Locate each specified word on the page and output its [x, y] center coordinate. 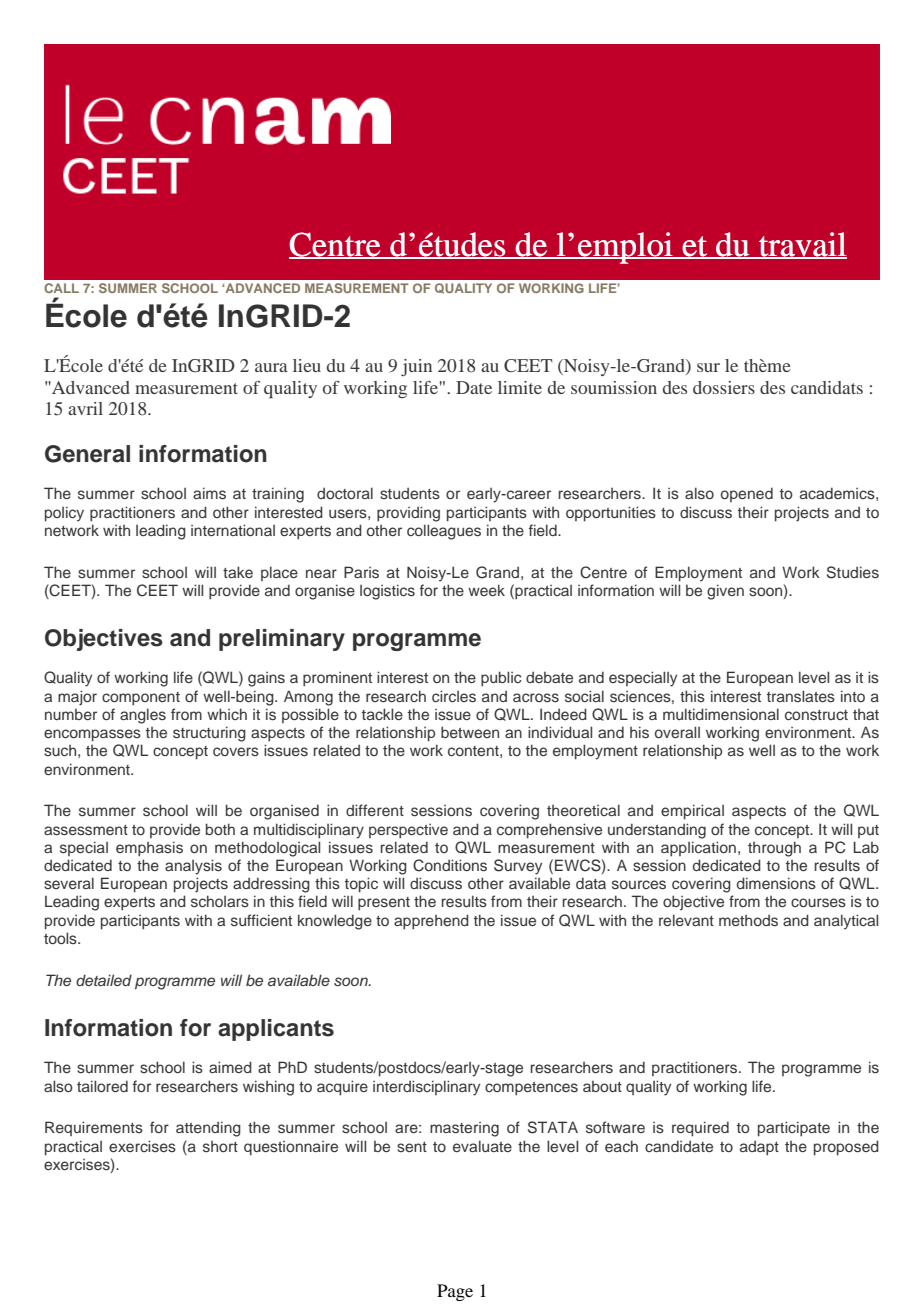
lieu [307, 365]
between [470, 732]
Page [455, 1292]
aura [271, 367]
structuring [209, 734]
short [220, 1146]
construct [816, 715]
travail [802, 245]
